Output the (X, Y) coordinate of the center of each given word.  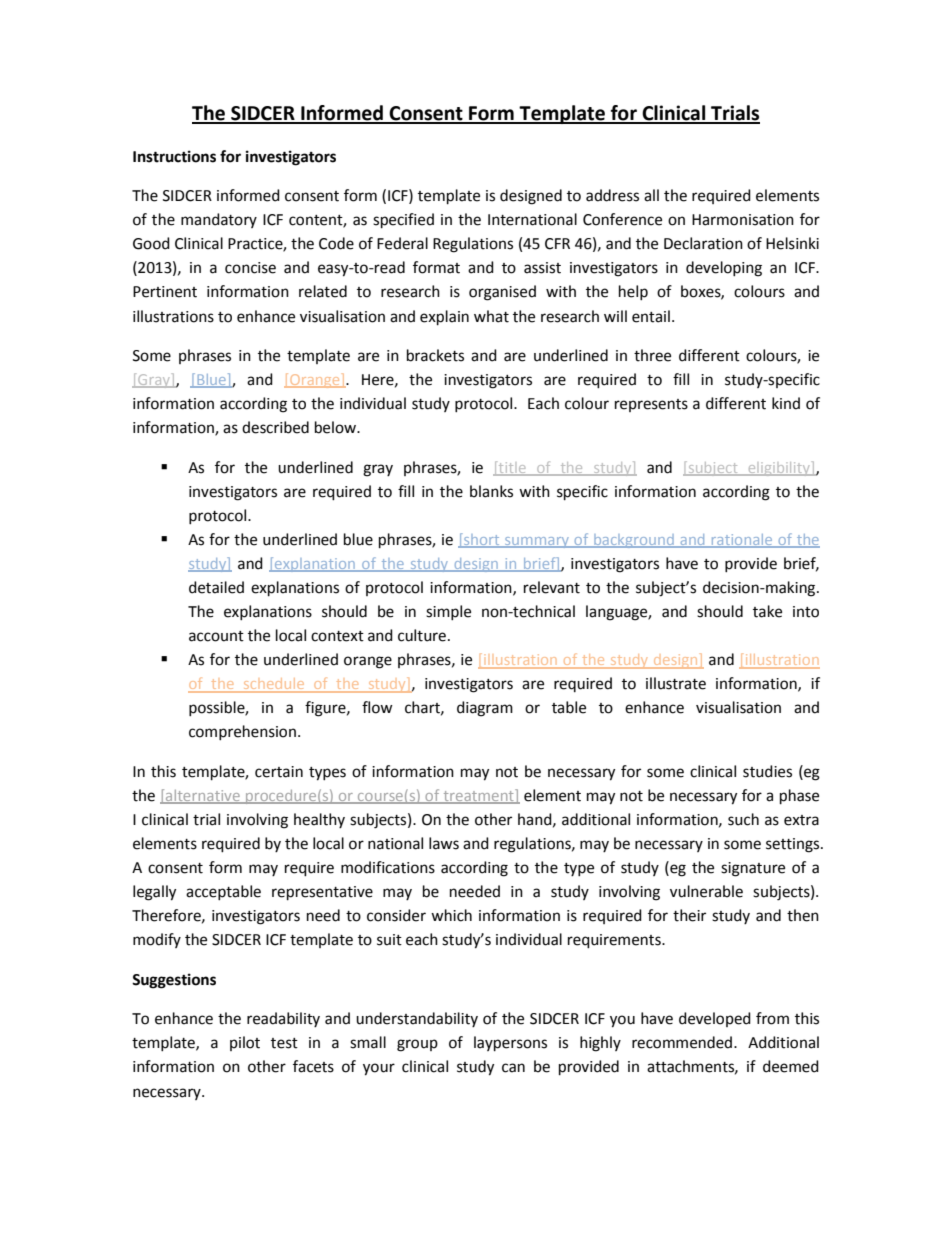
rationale (742, 540)
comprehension (242, 732)
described (275, 427)
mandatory (219, 220)
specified (403, 221)
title (512, 468)
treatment (478, 796)
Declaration (703, 243)
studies (767, 771)
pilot (245, 1043)
